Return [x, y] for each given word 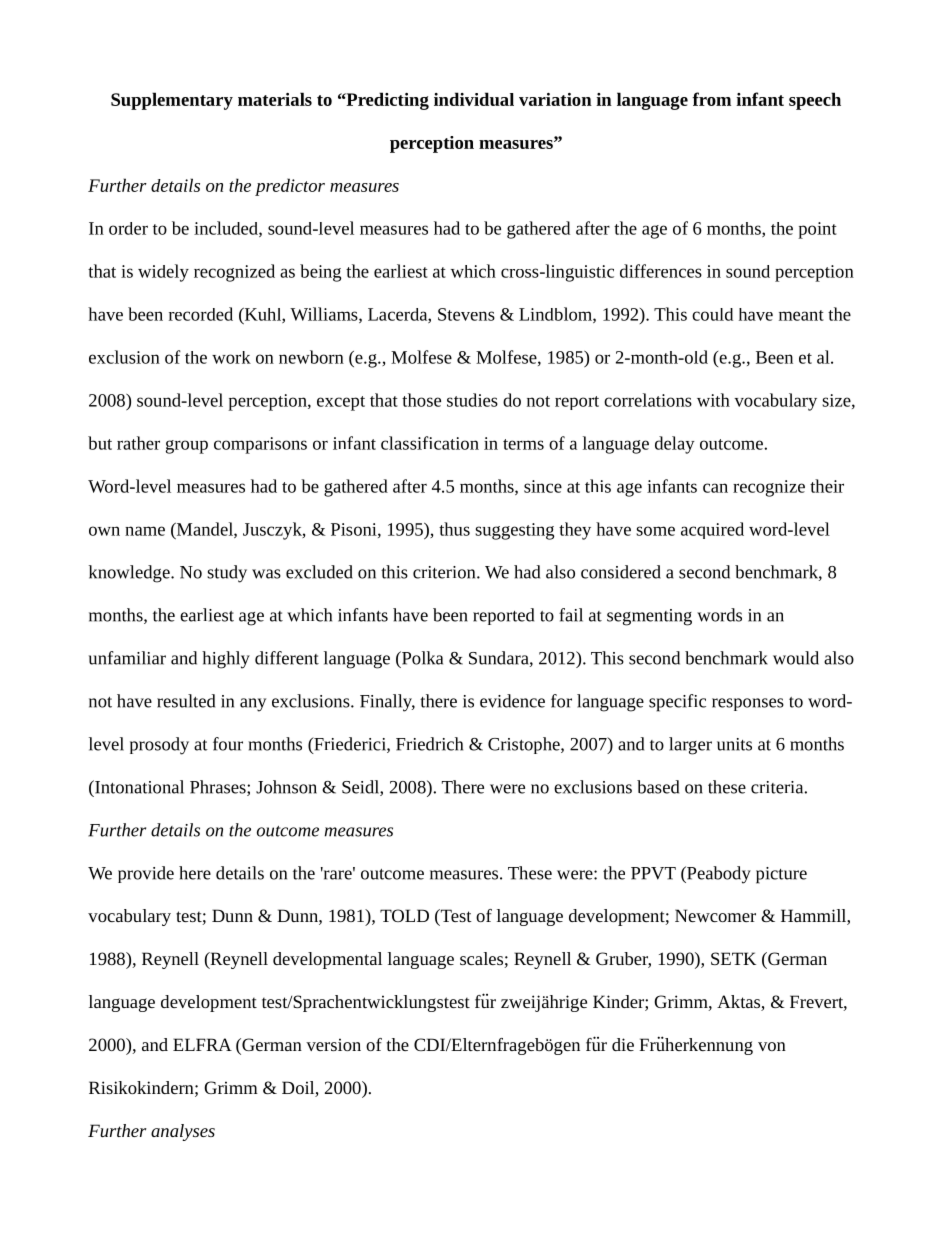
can [715, 488]
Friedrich [429, 744]
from [711, 99]
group [187, 447]
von [772, 1046]
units [734, 744]
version [333, 1044]
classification [430, 443]
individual [474, 99]
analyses [183, 1132]
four [228, 744]
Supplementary [172, 101]
